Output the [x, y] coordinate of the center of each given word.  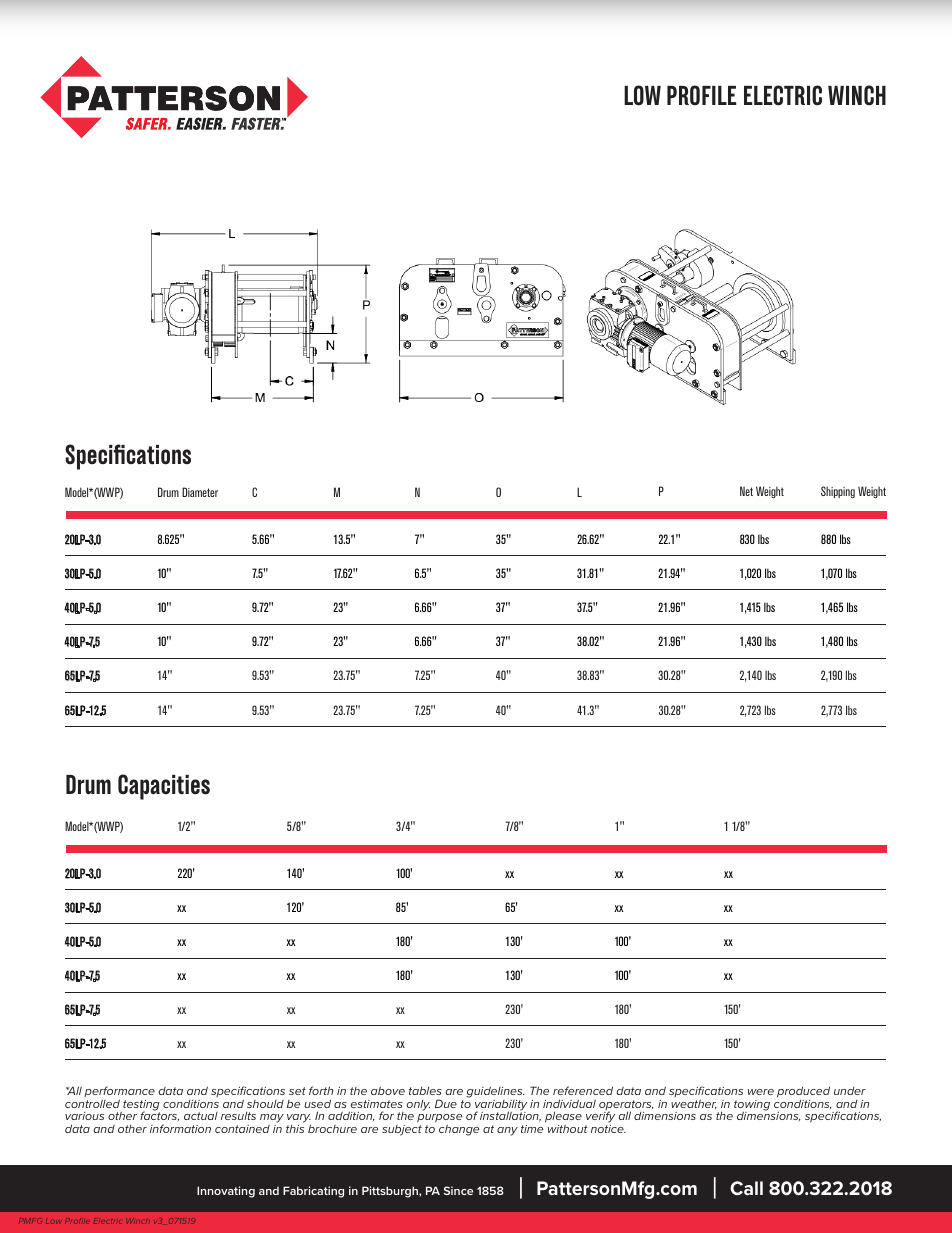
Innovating [226, 1192]
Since [458, 1190]
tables [425, 1091]
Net [746, 491]
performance [119, 1093]
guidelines [495, 1093]
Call [746, 1188]
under [850, 1091]
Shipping [838, 492]
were [761, 1092]
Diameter [200, 492]
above [388, 1090]
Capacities [164, 787]
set [297, 1091]
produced [803, 1093]
